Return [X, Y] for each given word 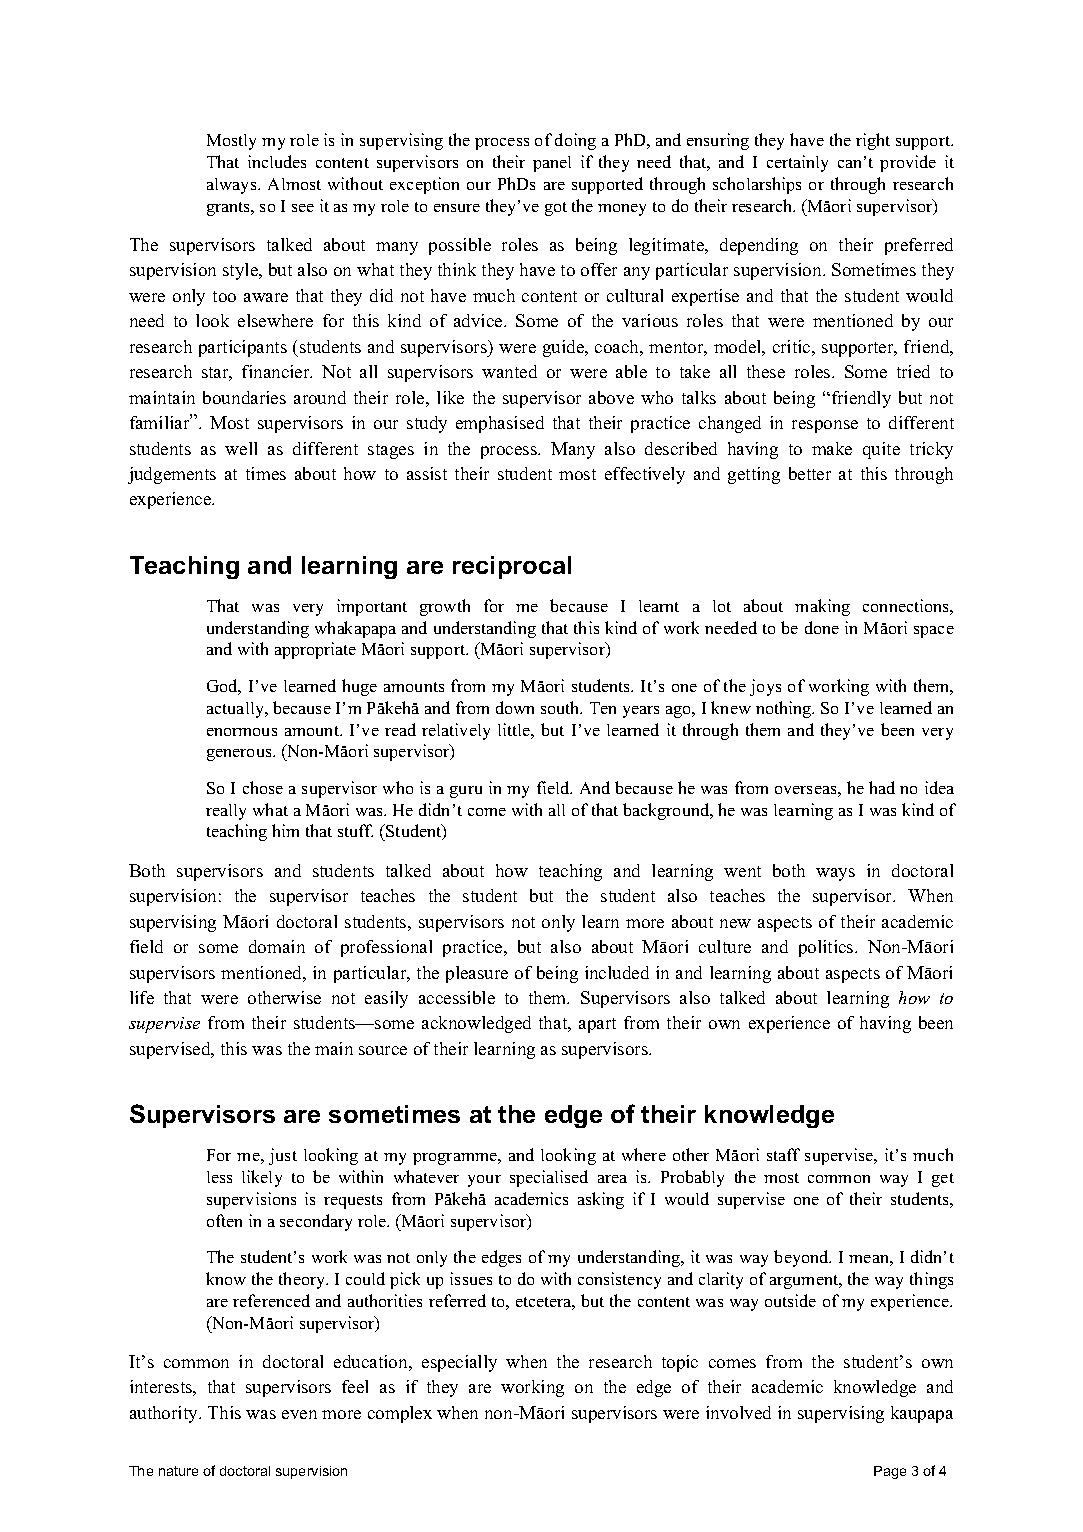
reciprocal [512, 567]
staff [783, 1154]
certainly [797, 163]
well [241, 448]
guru [466, 792]
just [283, 1156]
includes [277, 161]
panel [552, 164]
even [299, 1414]
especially [459, 1363]
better [810, 473]
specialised [549, 1178]
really [226, 812]
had [882, 787]
